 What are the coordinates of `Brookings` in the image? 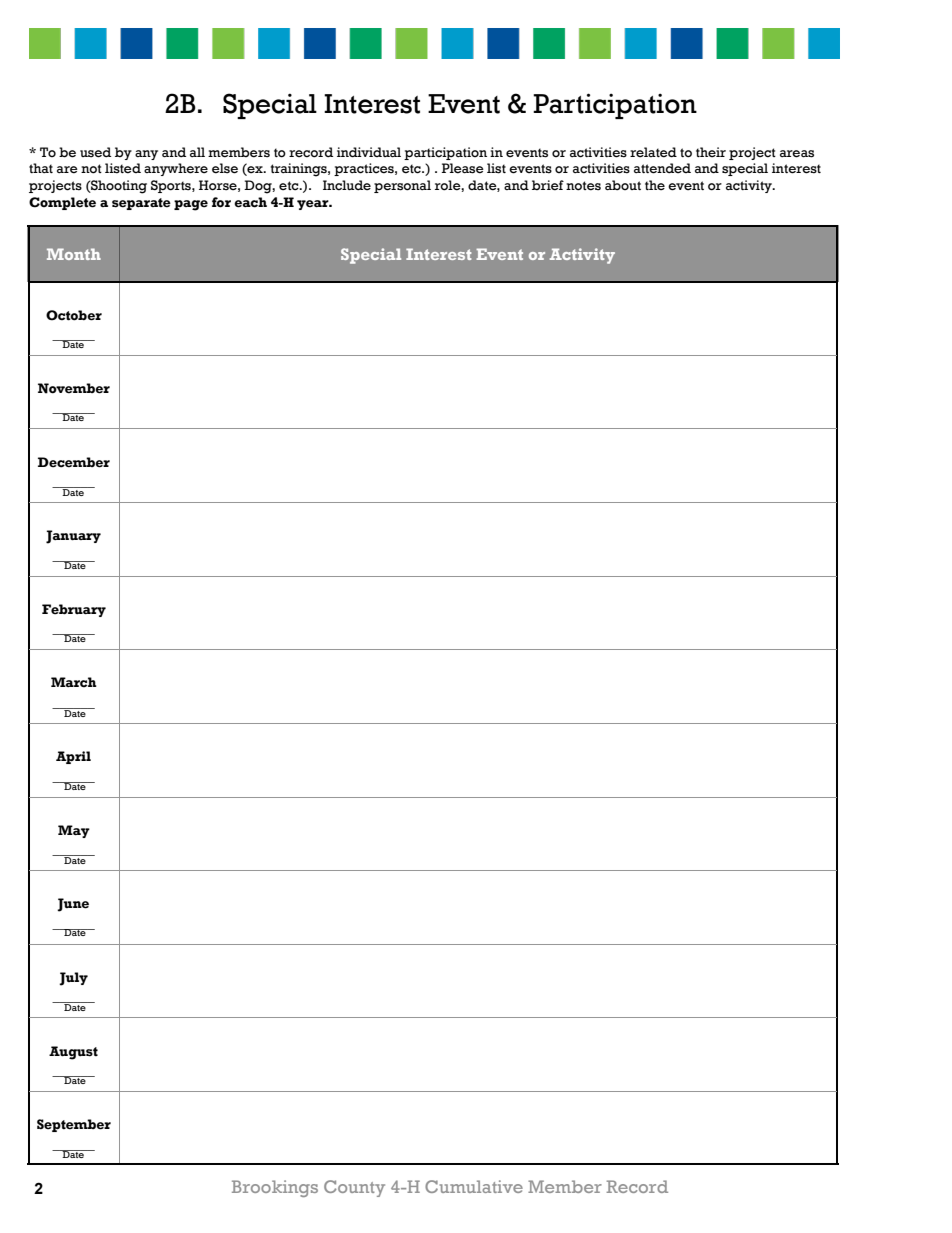 It's located at (275, 1188).
